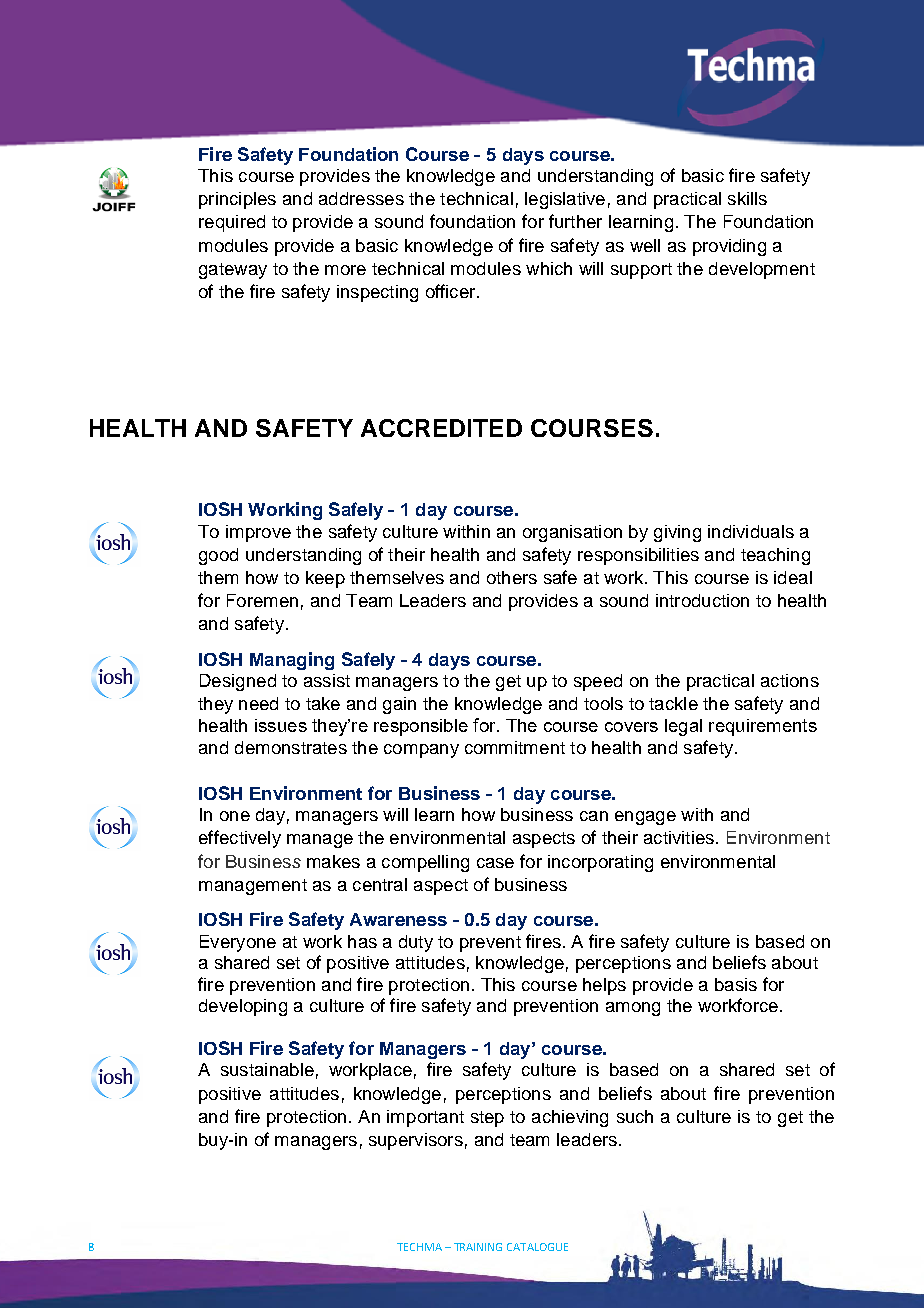  Describe the element at coordinates (478, 1247) in the screenshot. I see `TRAINING` at that location.
